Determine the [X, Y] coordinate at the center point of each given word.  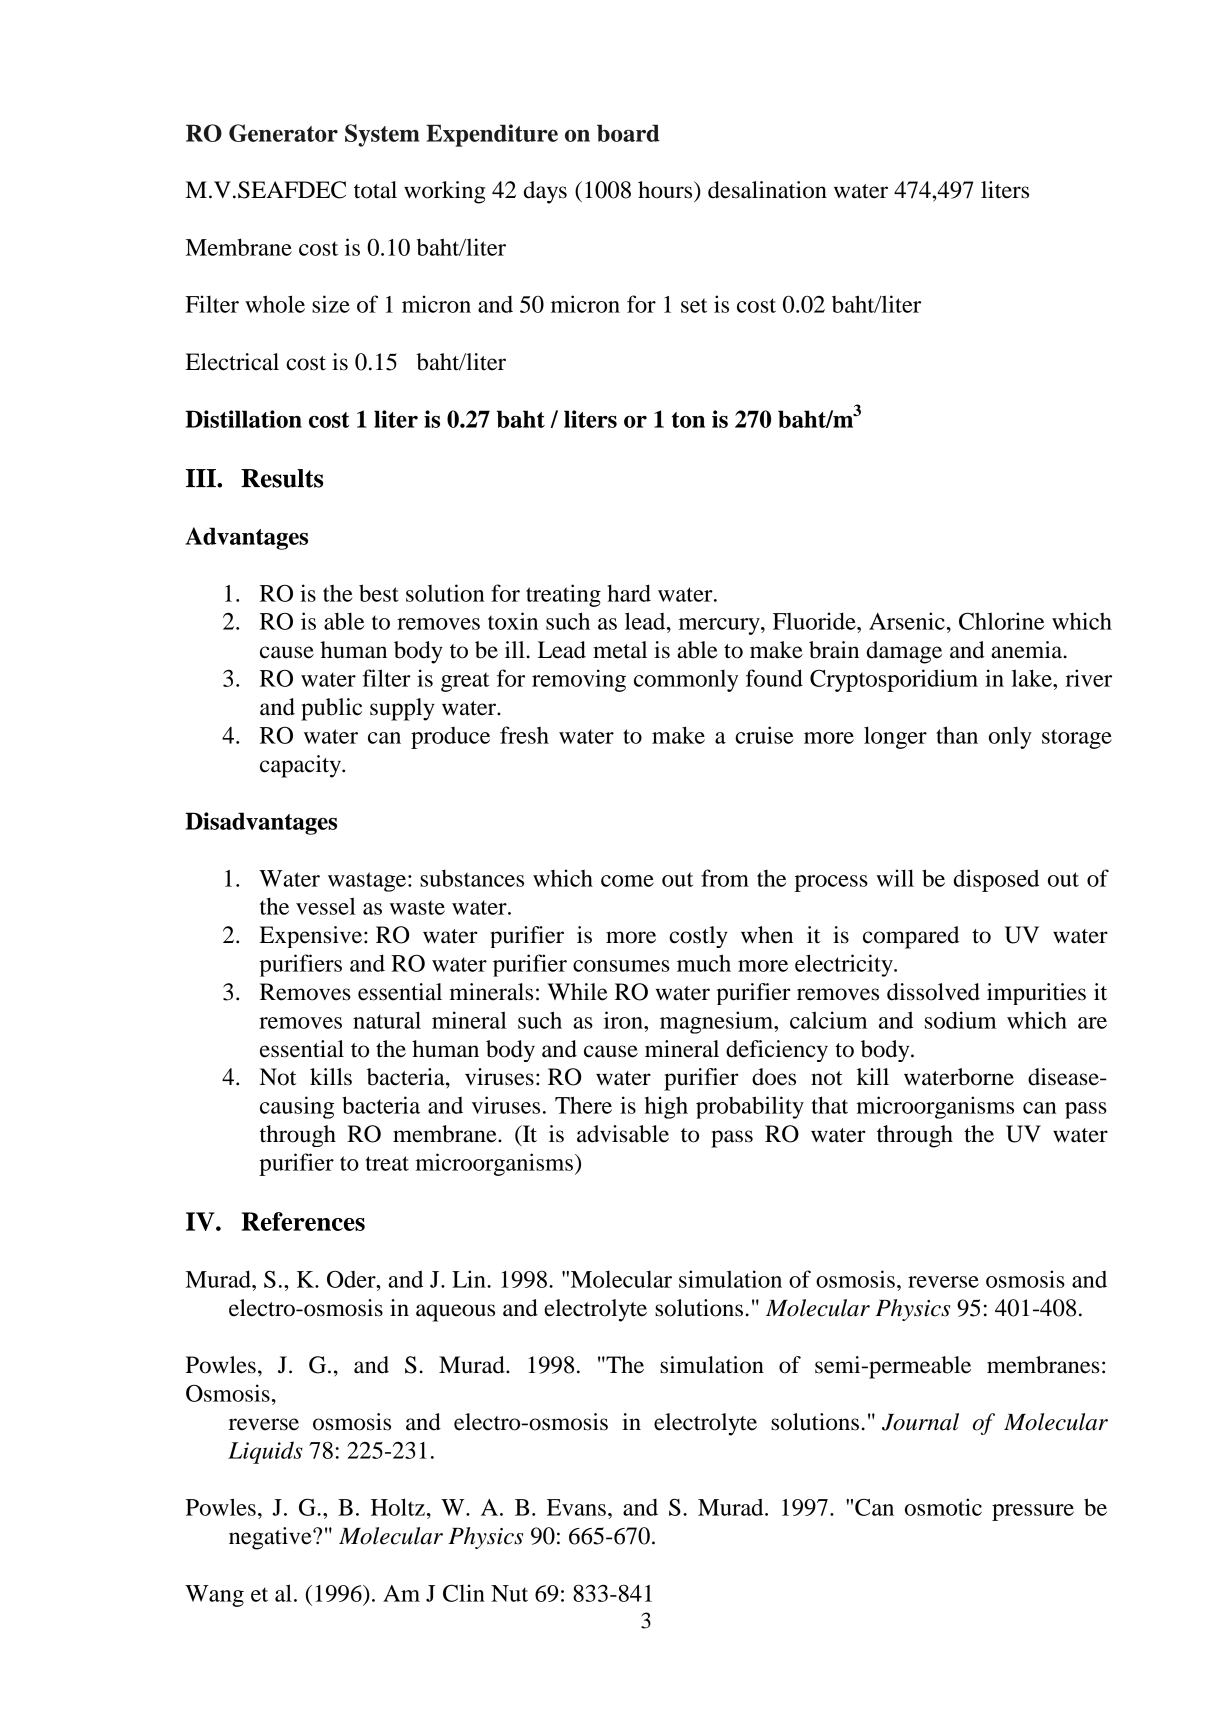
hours [666, 190]
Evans [576, 1507]
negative [271, 1538]
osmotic [943, 1507]
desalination [767, 190]
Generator [283, 133]
